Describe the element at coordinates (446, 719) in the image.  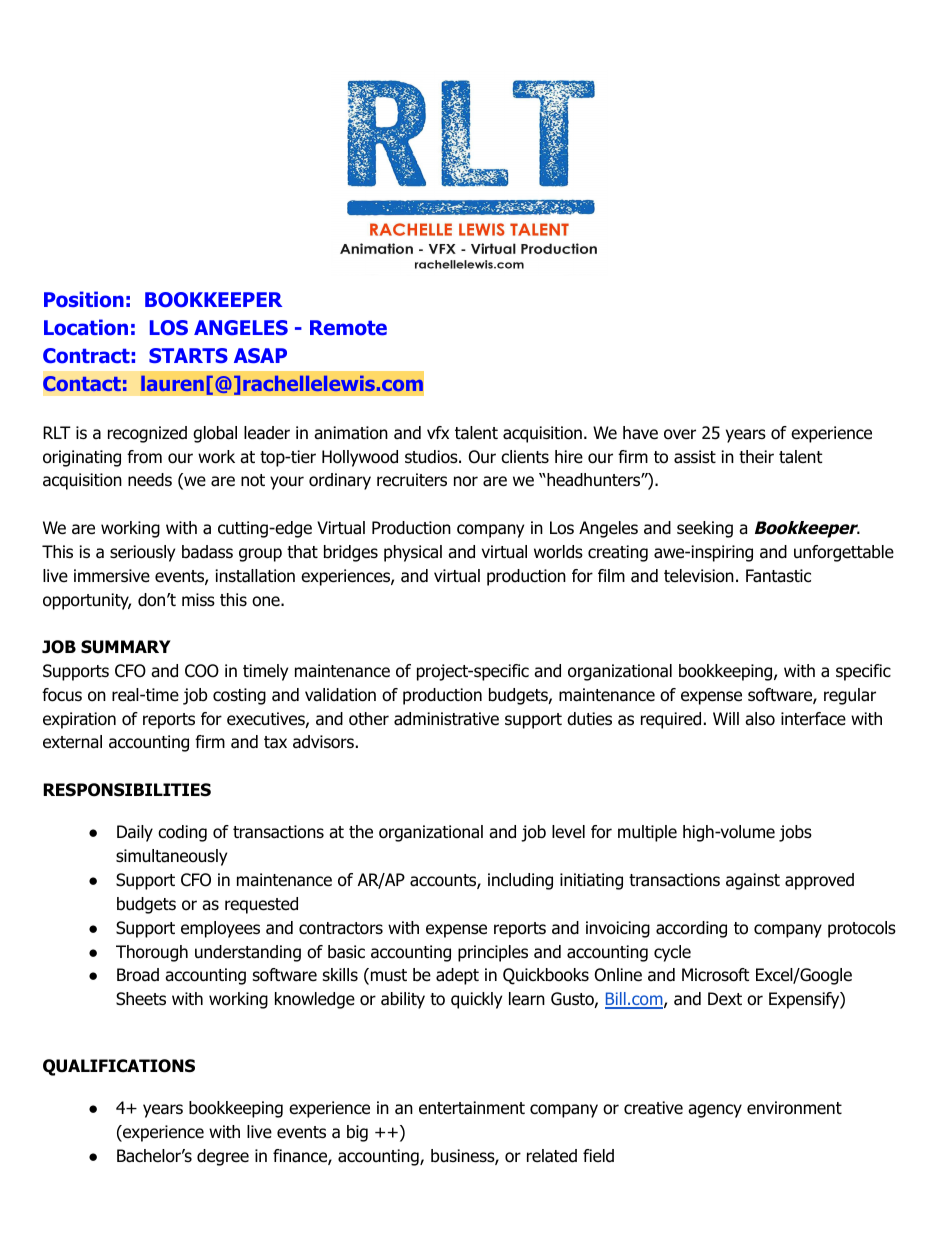
I see `administrative` at that location.
